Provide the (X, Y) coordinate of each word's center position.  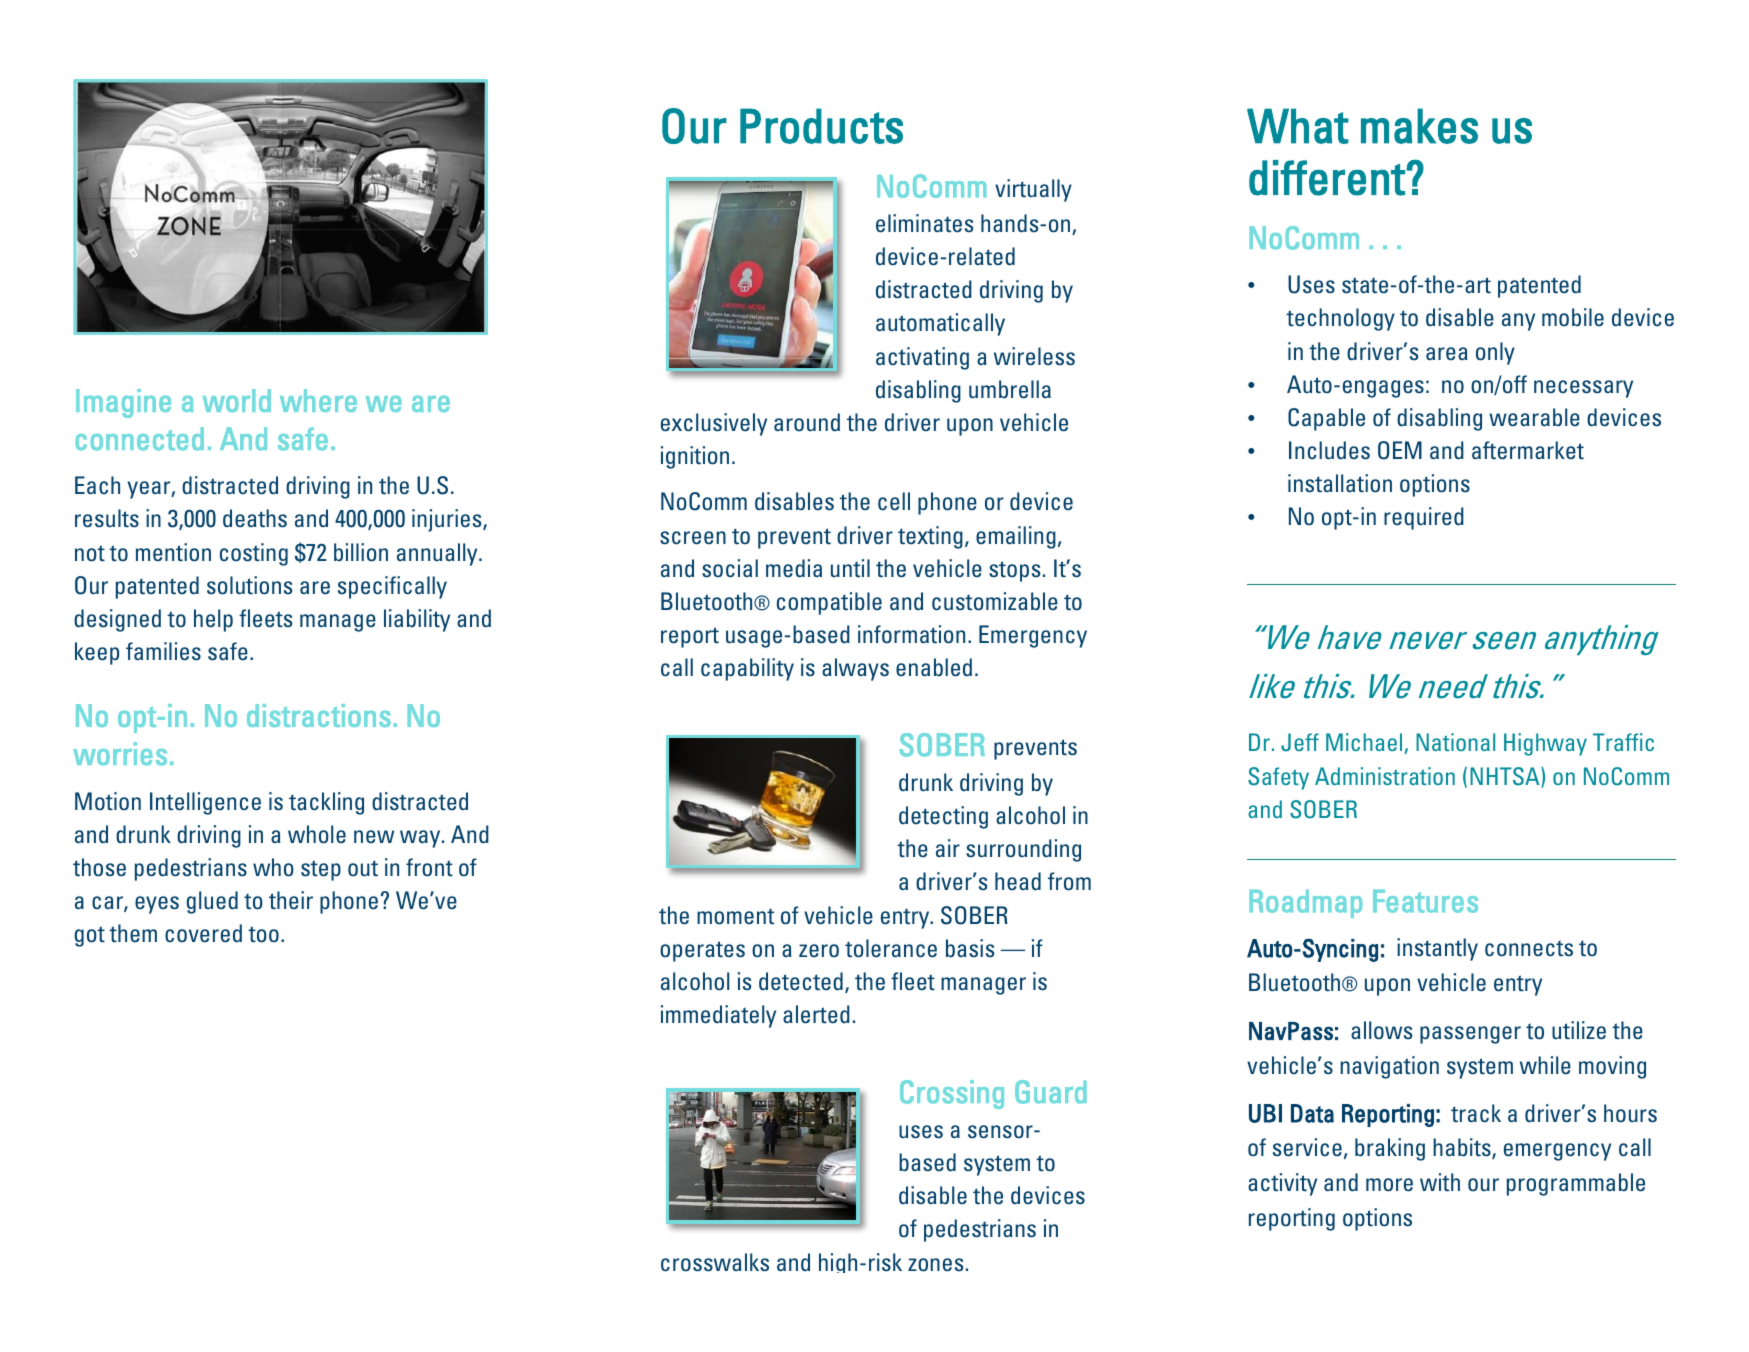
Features (1425, 901)
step (321, 870)
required (1424, 518)
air (948, 848)
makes (1419, 126)
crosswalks (715, 1262)
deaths (255, 518)
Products (821, 126)
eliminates (924, 223)
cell (894, 501)
